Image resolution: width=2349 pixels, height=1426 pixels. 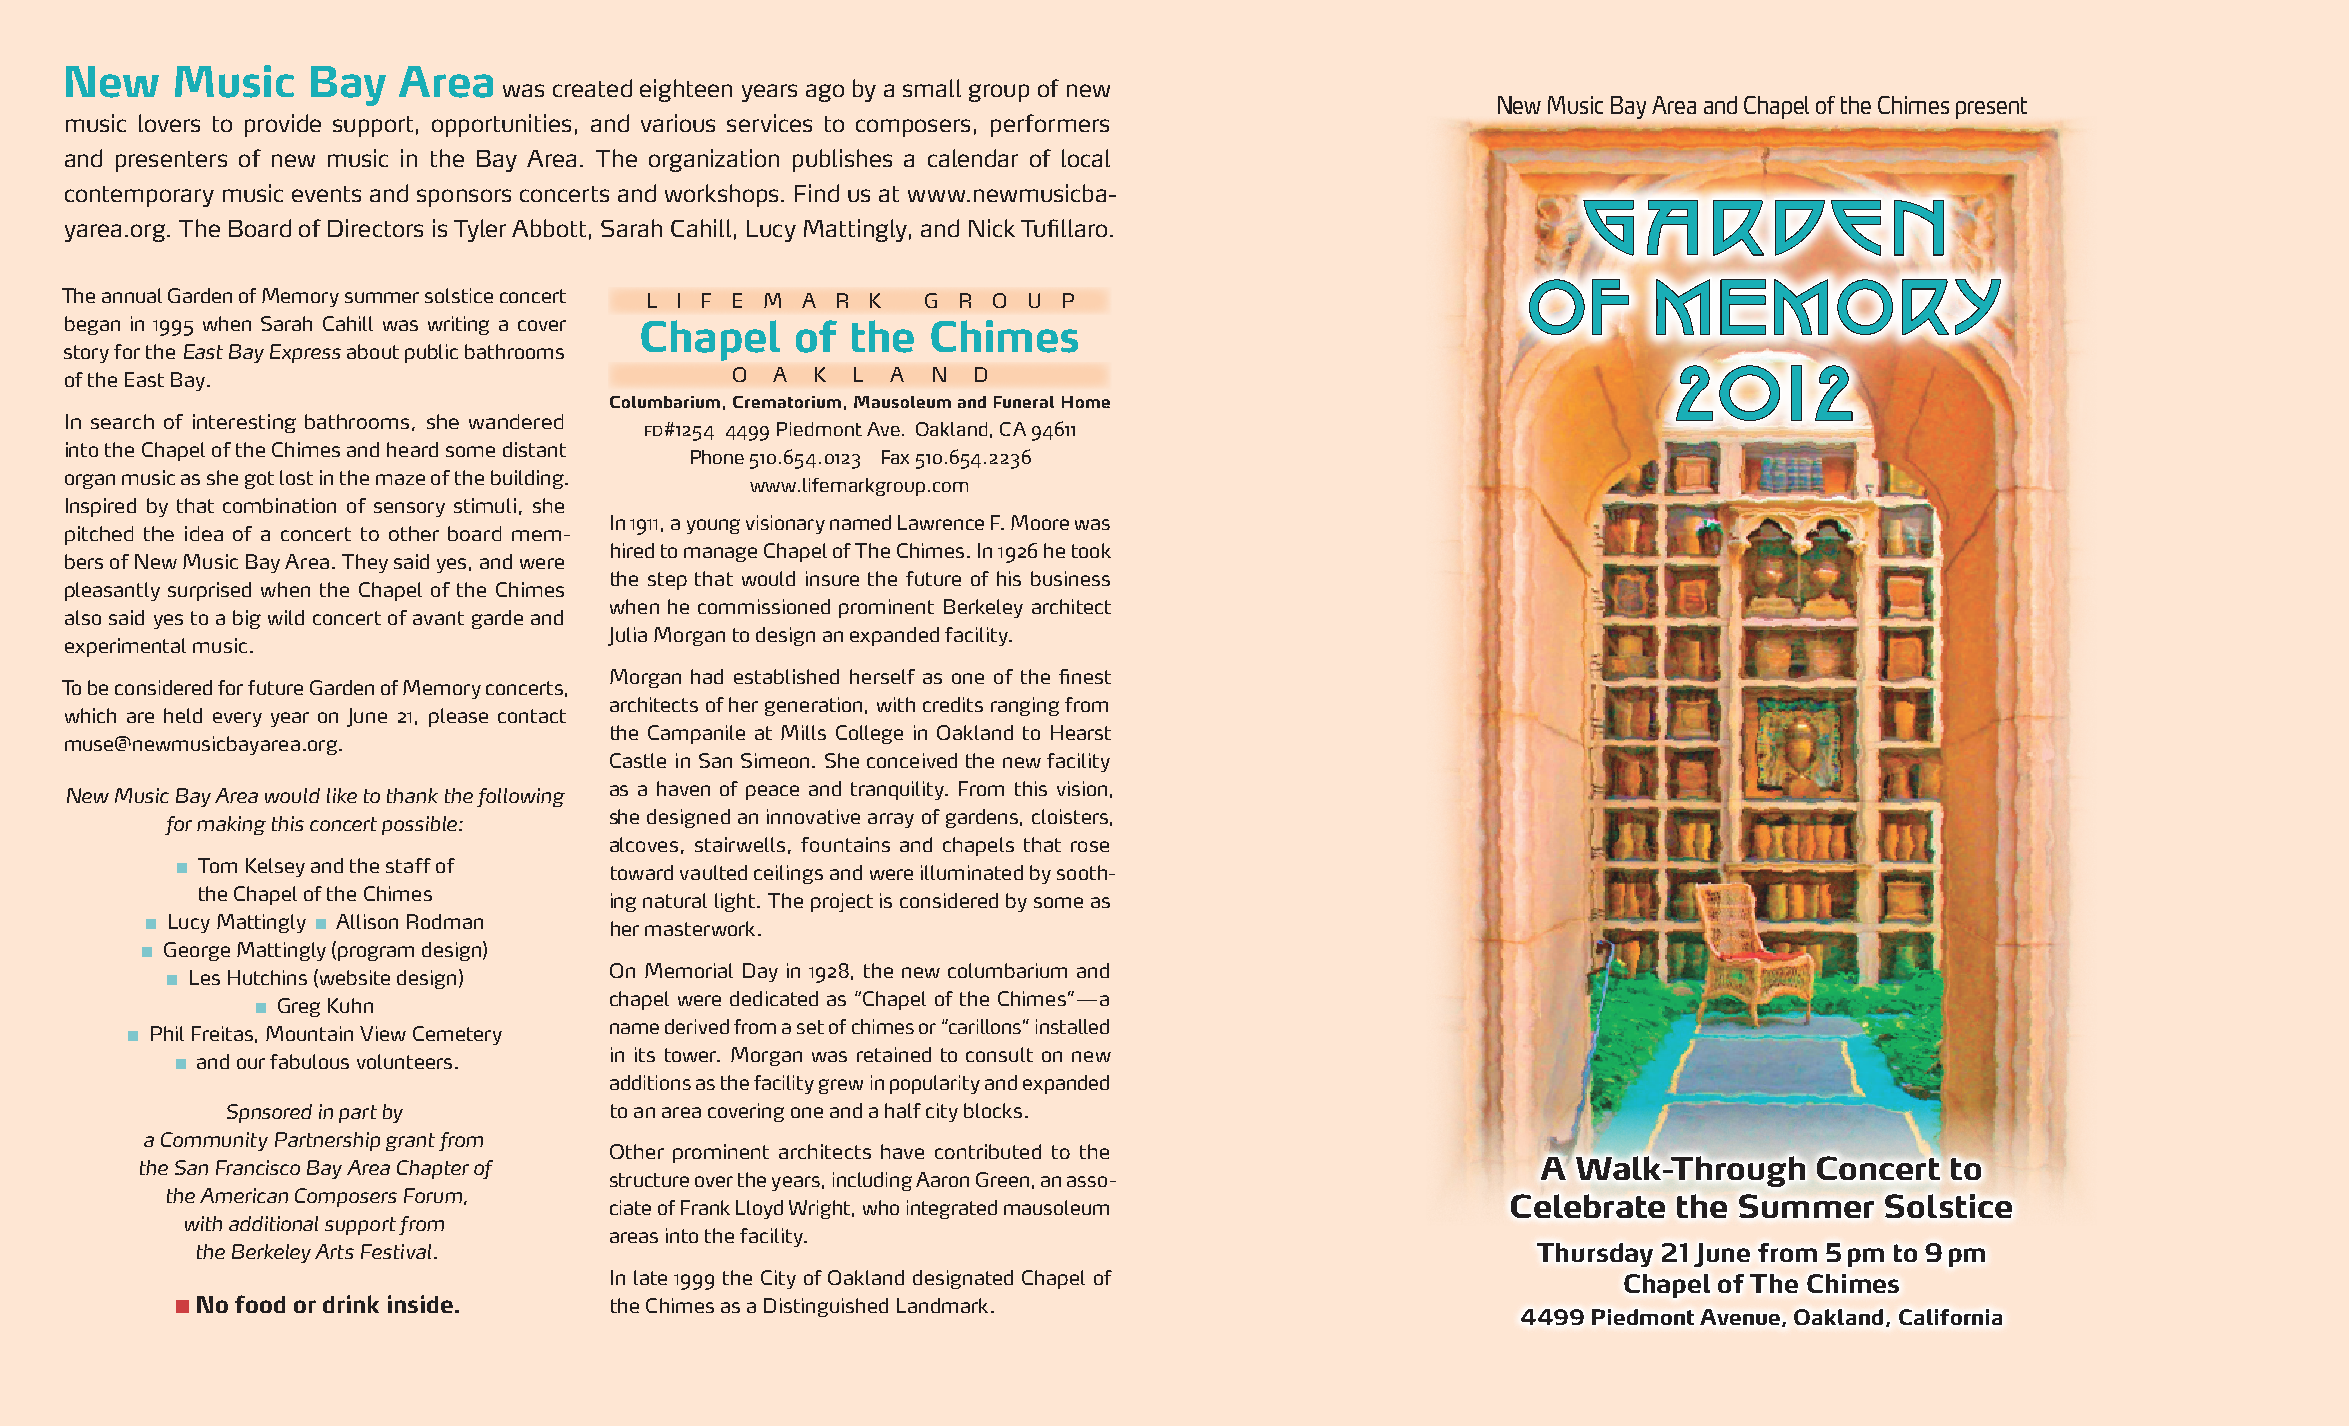 What do you see at coordinates (260, 1304) in the screenshot?
I see `food` at bounding box center [260, 1304].
